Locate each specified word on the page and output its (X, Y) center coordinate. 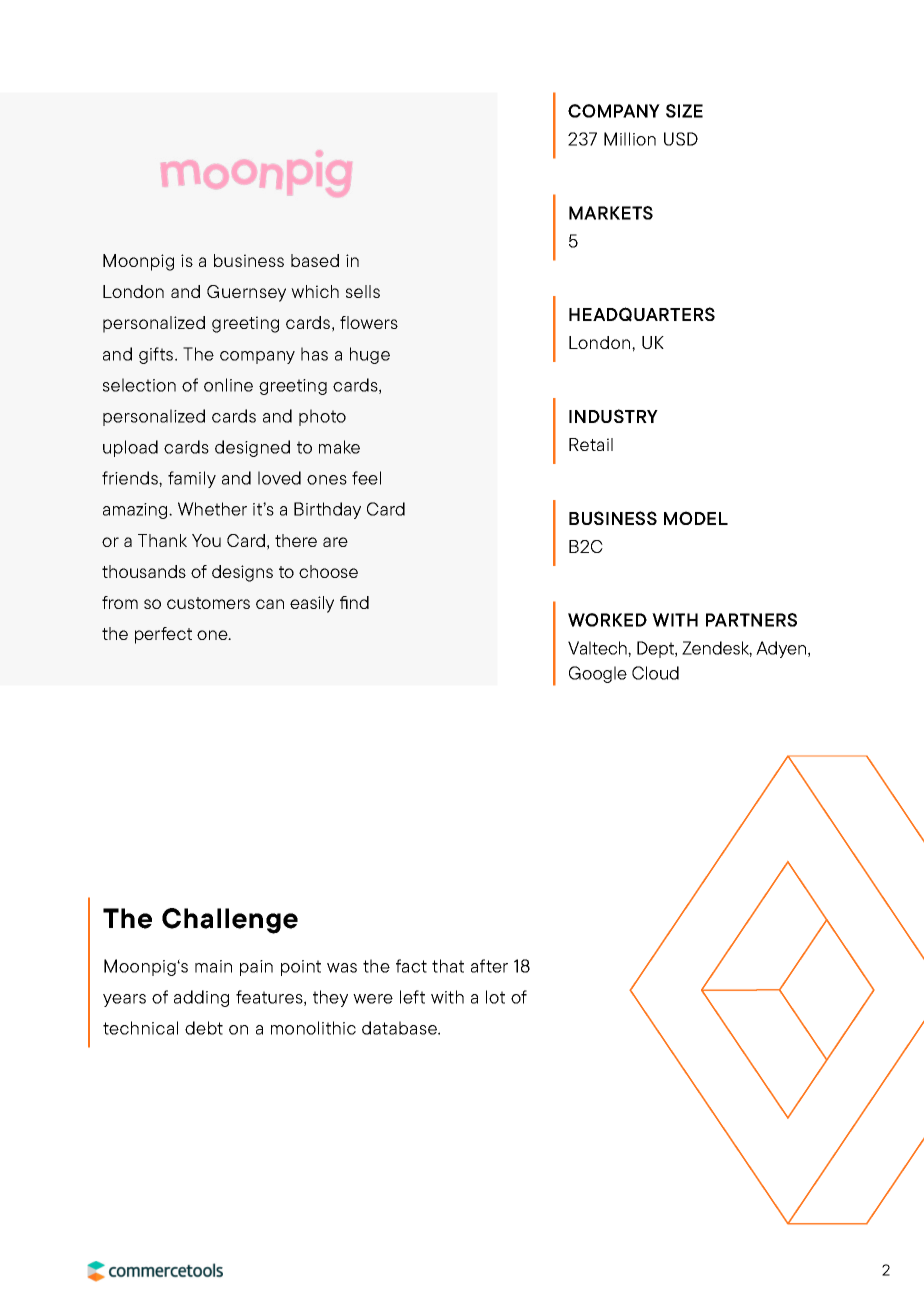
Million (630, 139)
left (412, 997)
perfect (163, 635)
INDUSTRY (613, 416)
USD (681, 139)
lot (495, 997)
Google (598, 674)
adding (201, 998)
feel (366, 478)
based (315, 260)
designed (252, 448)
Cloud (655, 673)
